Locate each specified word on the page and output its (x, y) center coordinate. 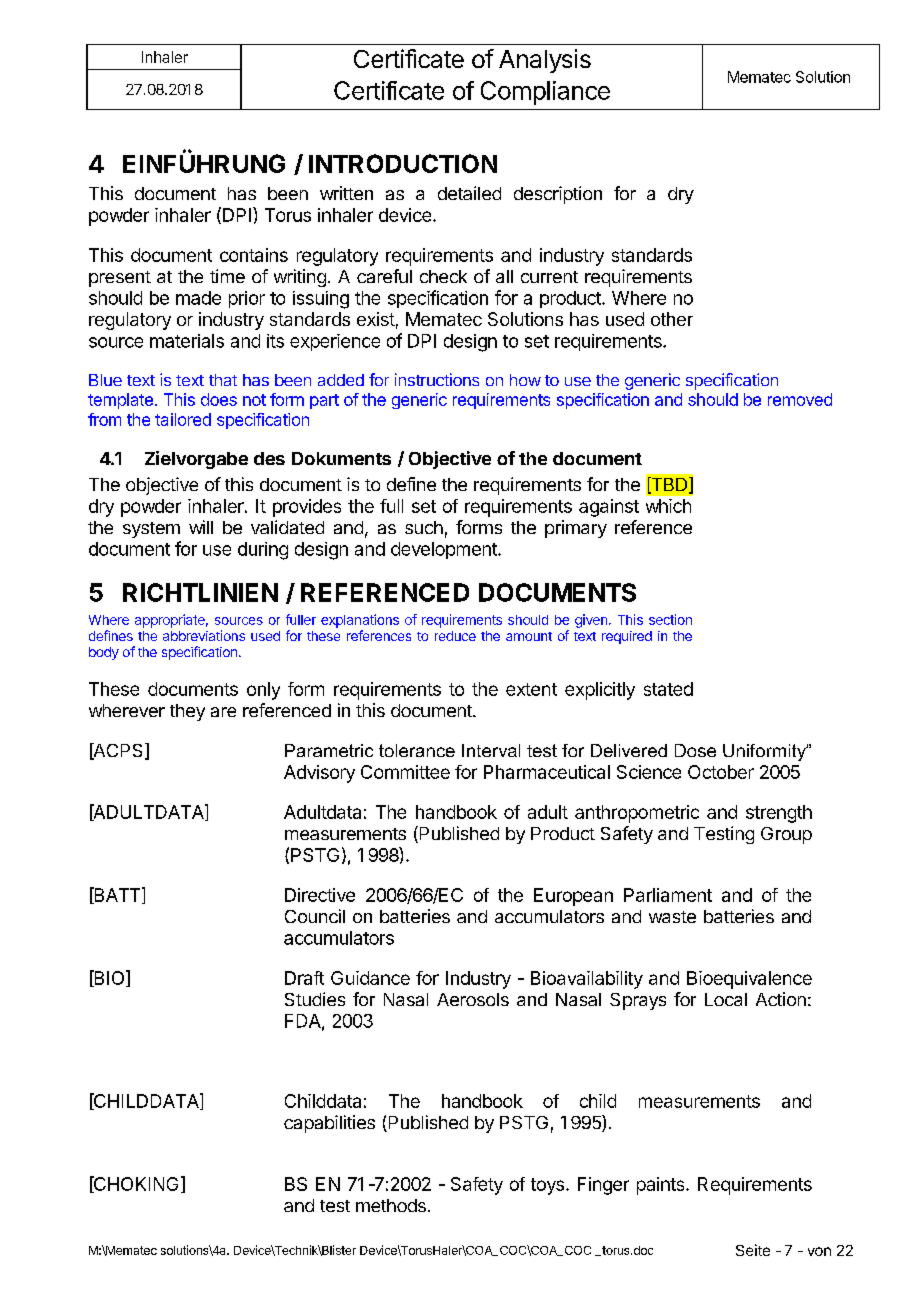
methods (391, 1205)
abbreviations (204, 635)
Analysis (545, 61)
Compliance (545, 93)
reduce (455, 636)
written (346, 193)
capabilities (329, 1124)
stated (668, 689)
